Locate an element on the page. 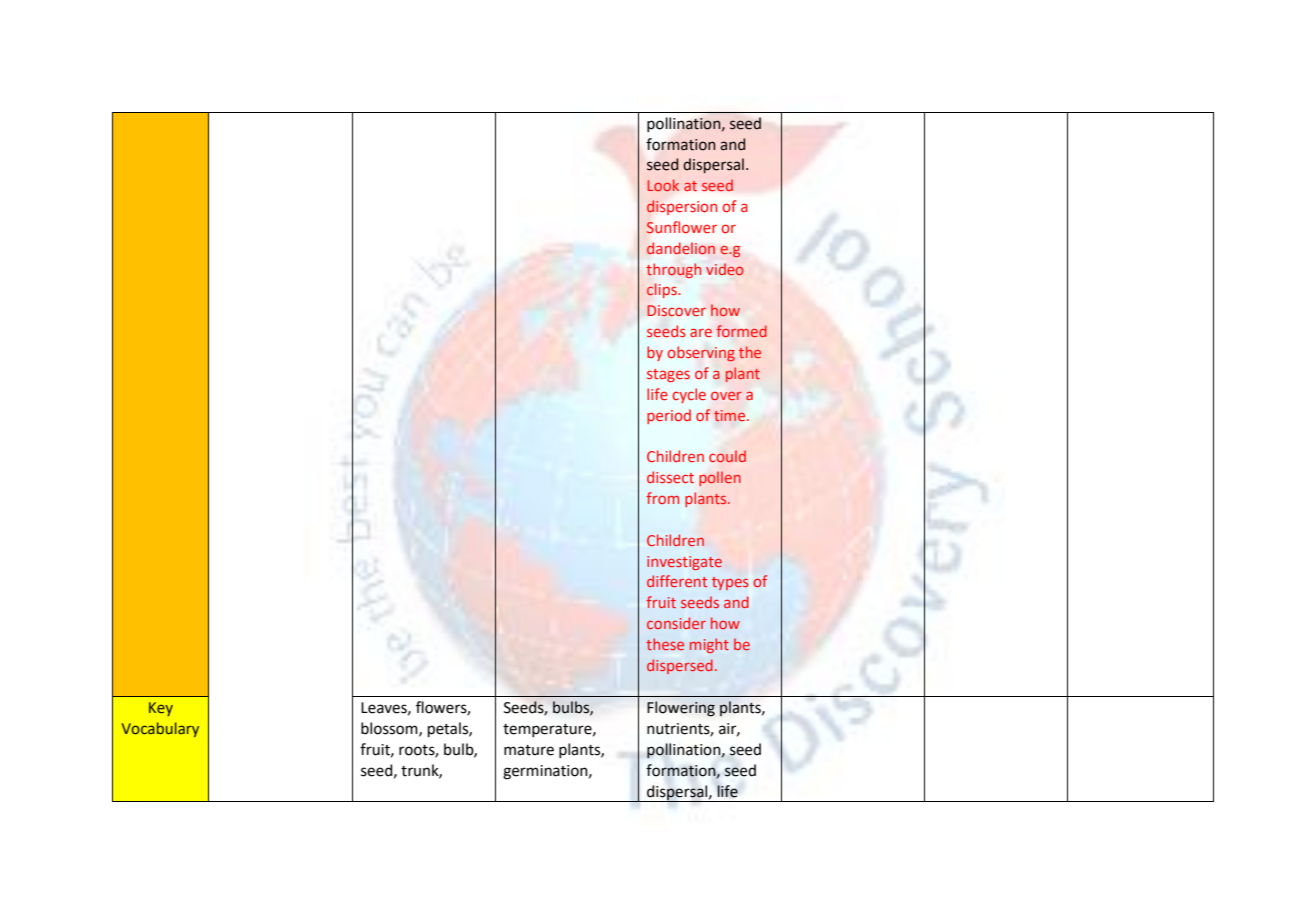 The width and height of the page is (1308, 924). pollen is located at coordinates (720, 478).
